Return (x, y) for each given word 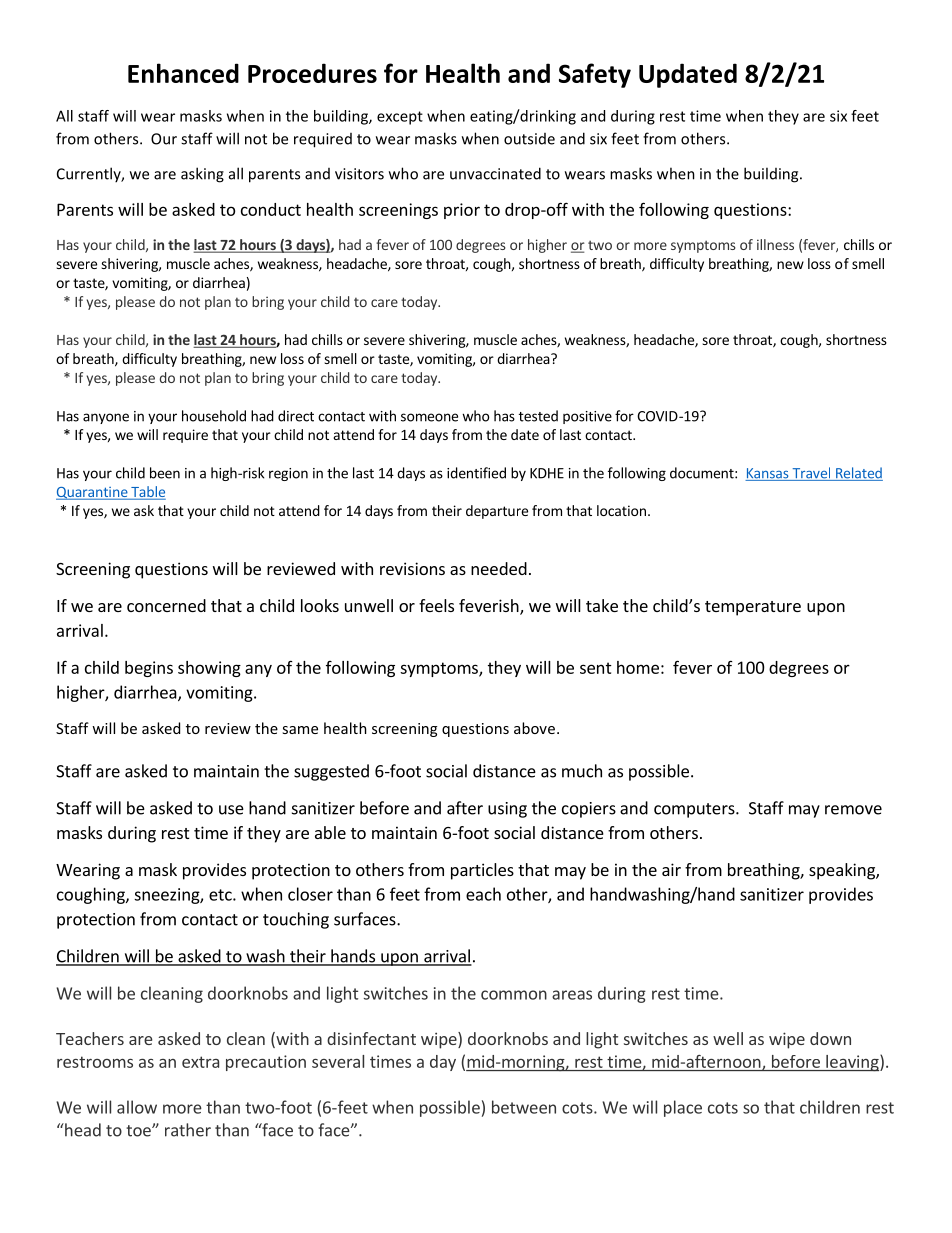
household (214, 416)
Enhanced (183, 73)
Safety (595, 75)
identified (476, 473)
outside (529, 139)
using (507, 810)
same (300, 730)
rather (188, 1130)
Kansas (768, 474)
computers (695, 810)
